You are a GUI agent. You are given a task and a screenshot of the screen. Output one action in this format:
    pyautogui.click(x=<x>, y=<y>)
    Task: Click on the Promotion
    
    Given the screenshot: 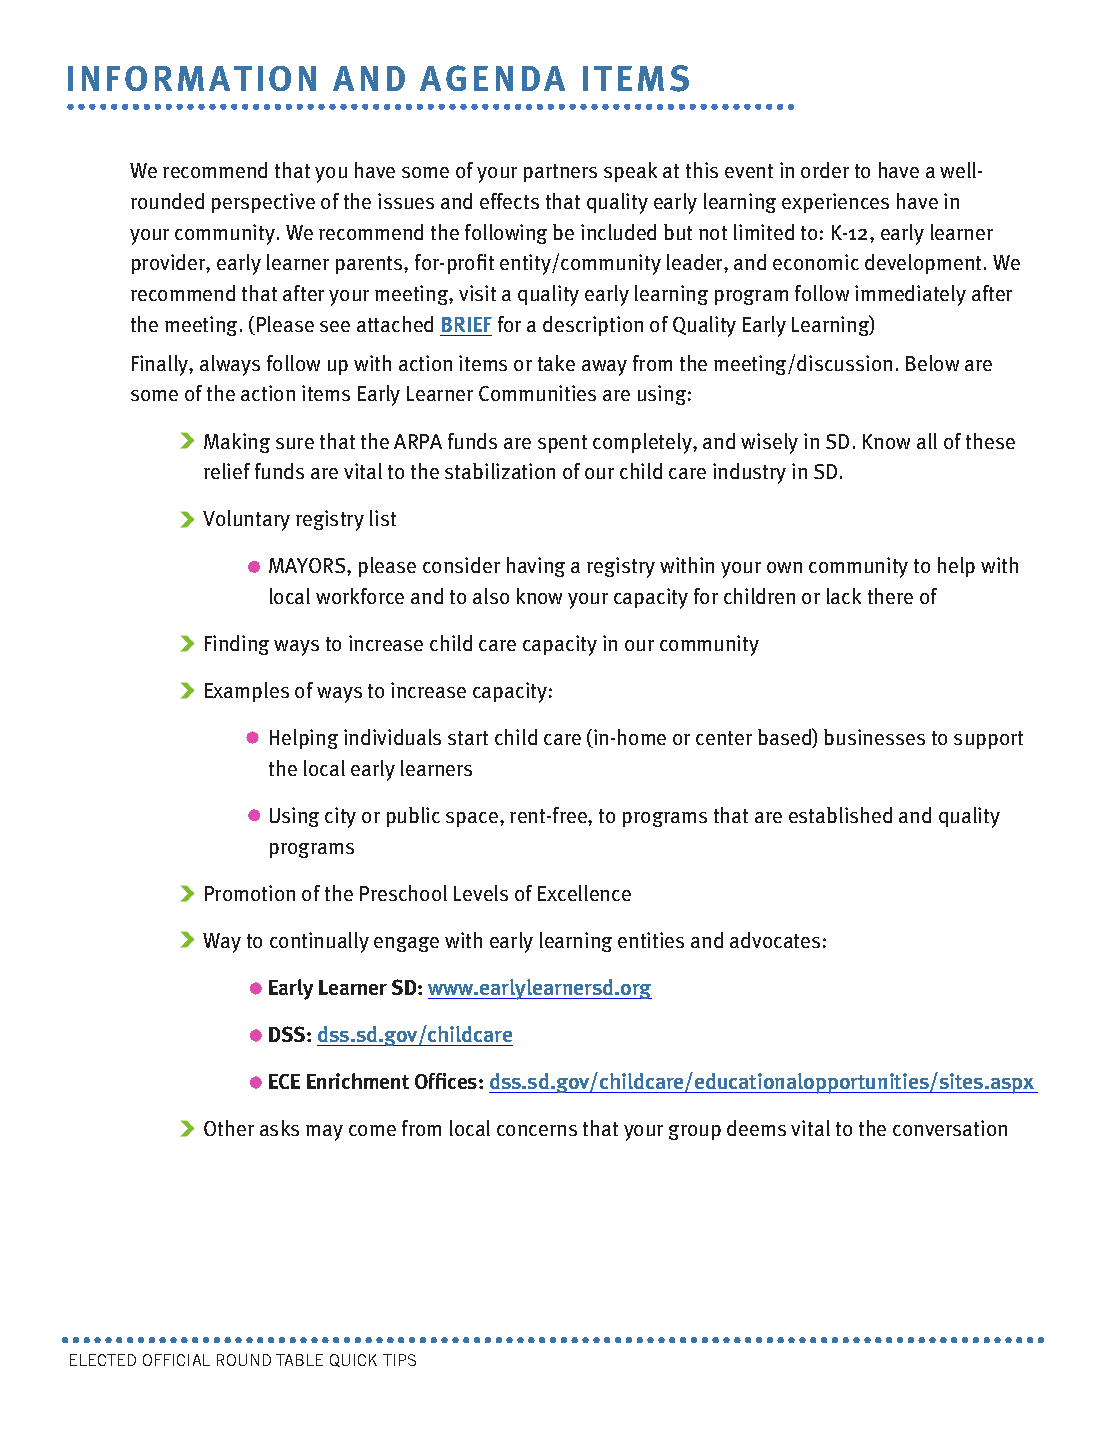 What is the action you would take?
    pyautogui.click(x=250, y=893)
